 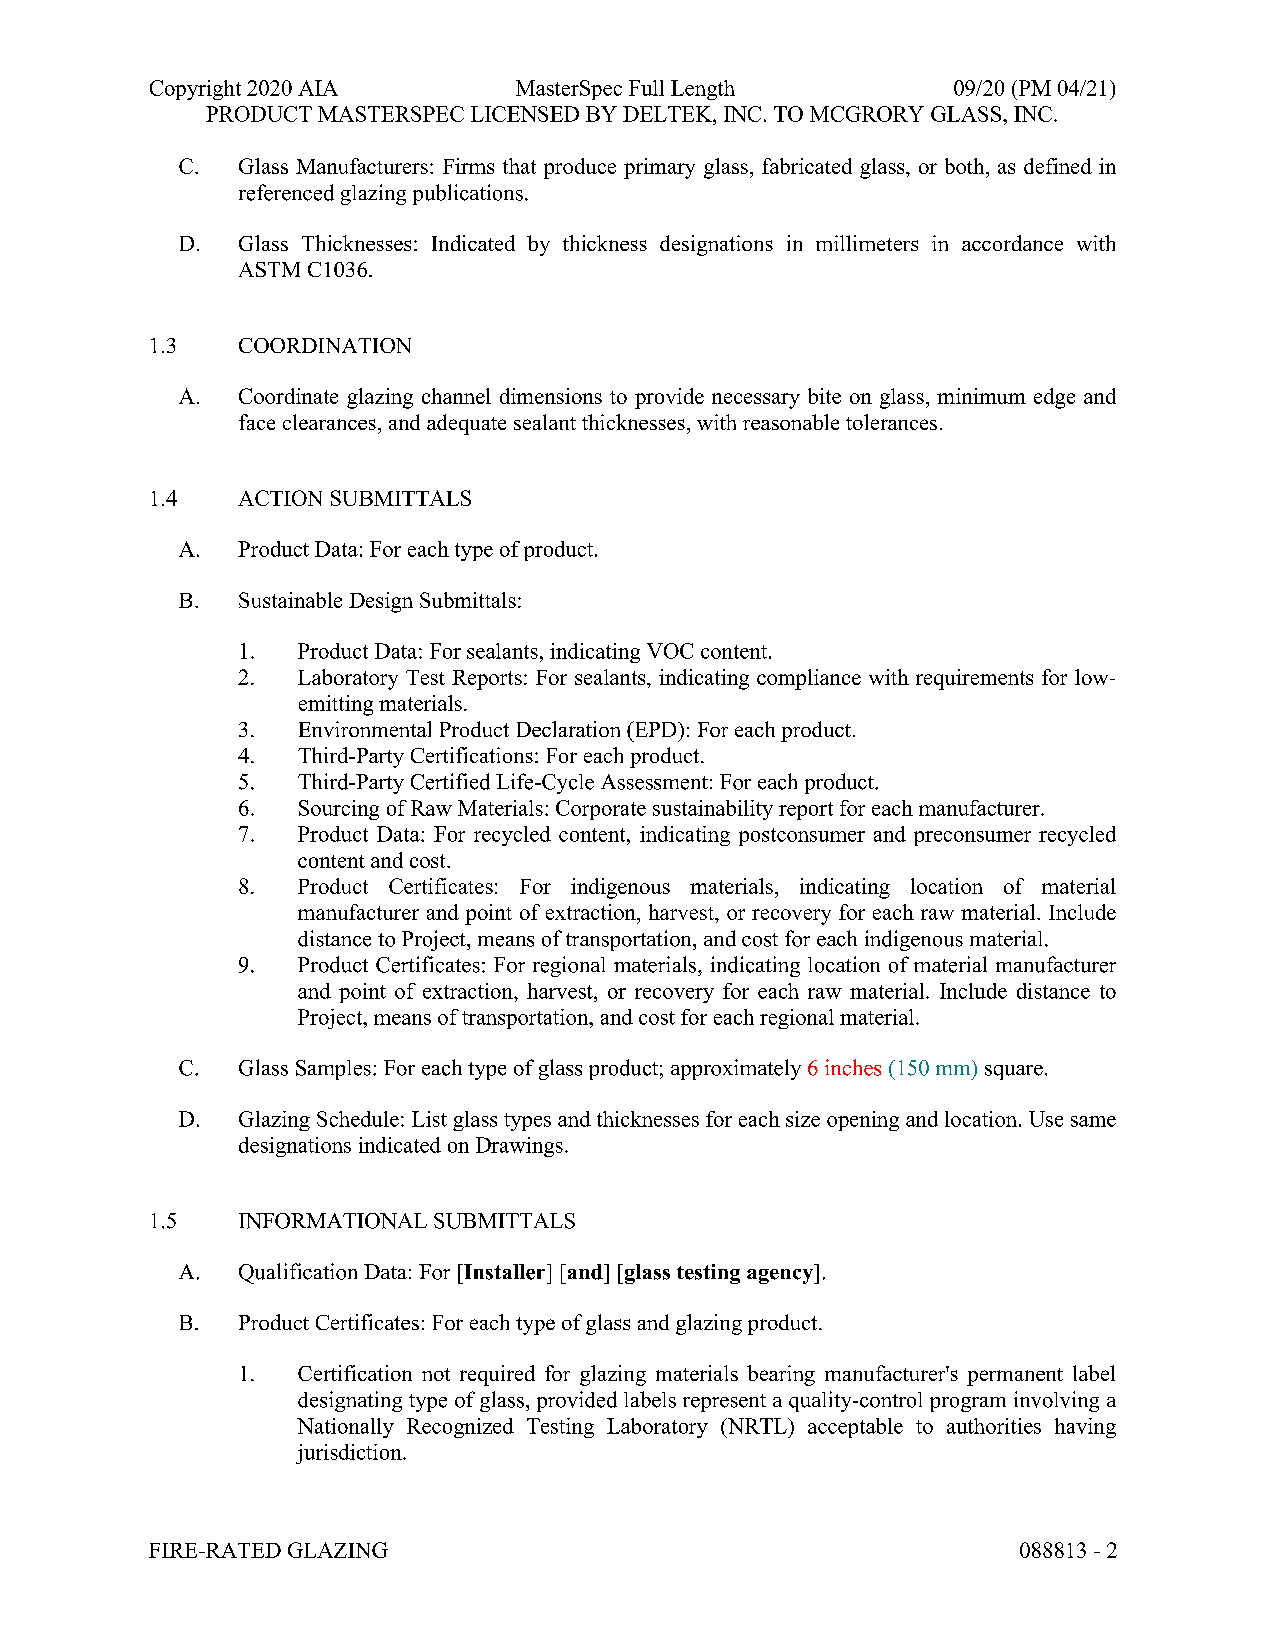 What do you see at coordinates (974, 679) in the screenshot?
I see `requirements` at bounding box center [974, 679].
